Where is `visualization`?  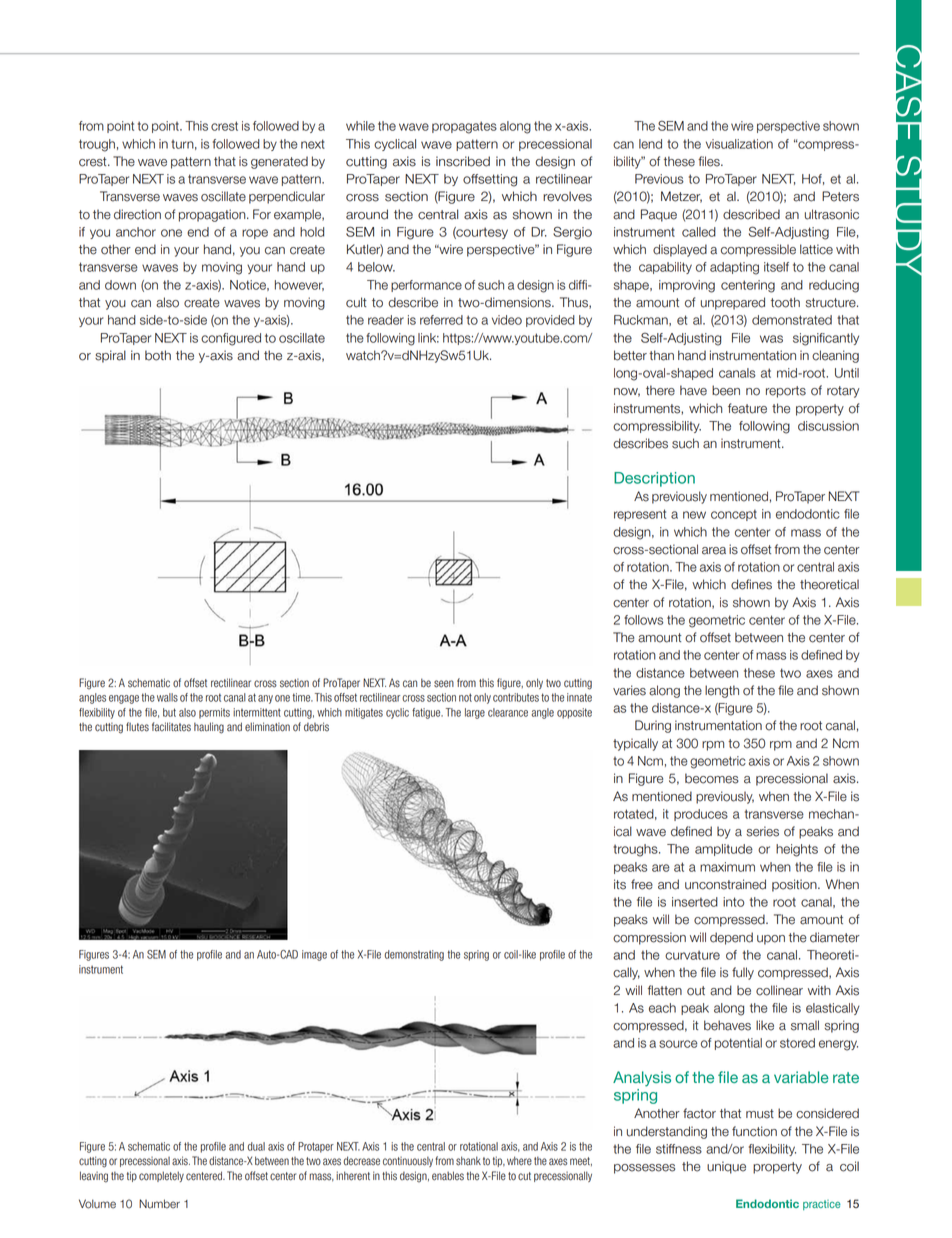
visualization is located at coordinates (739, 144).
